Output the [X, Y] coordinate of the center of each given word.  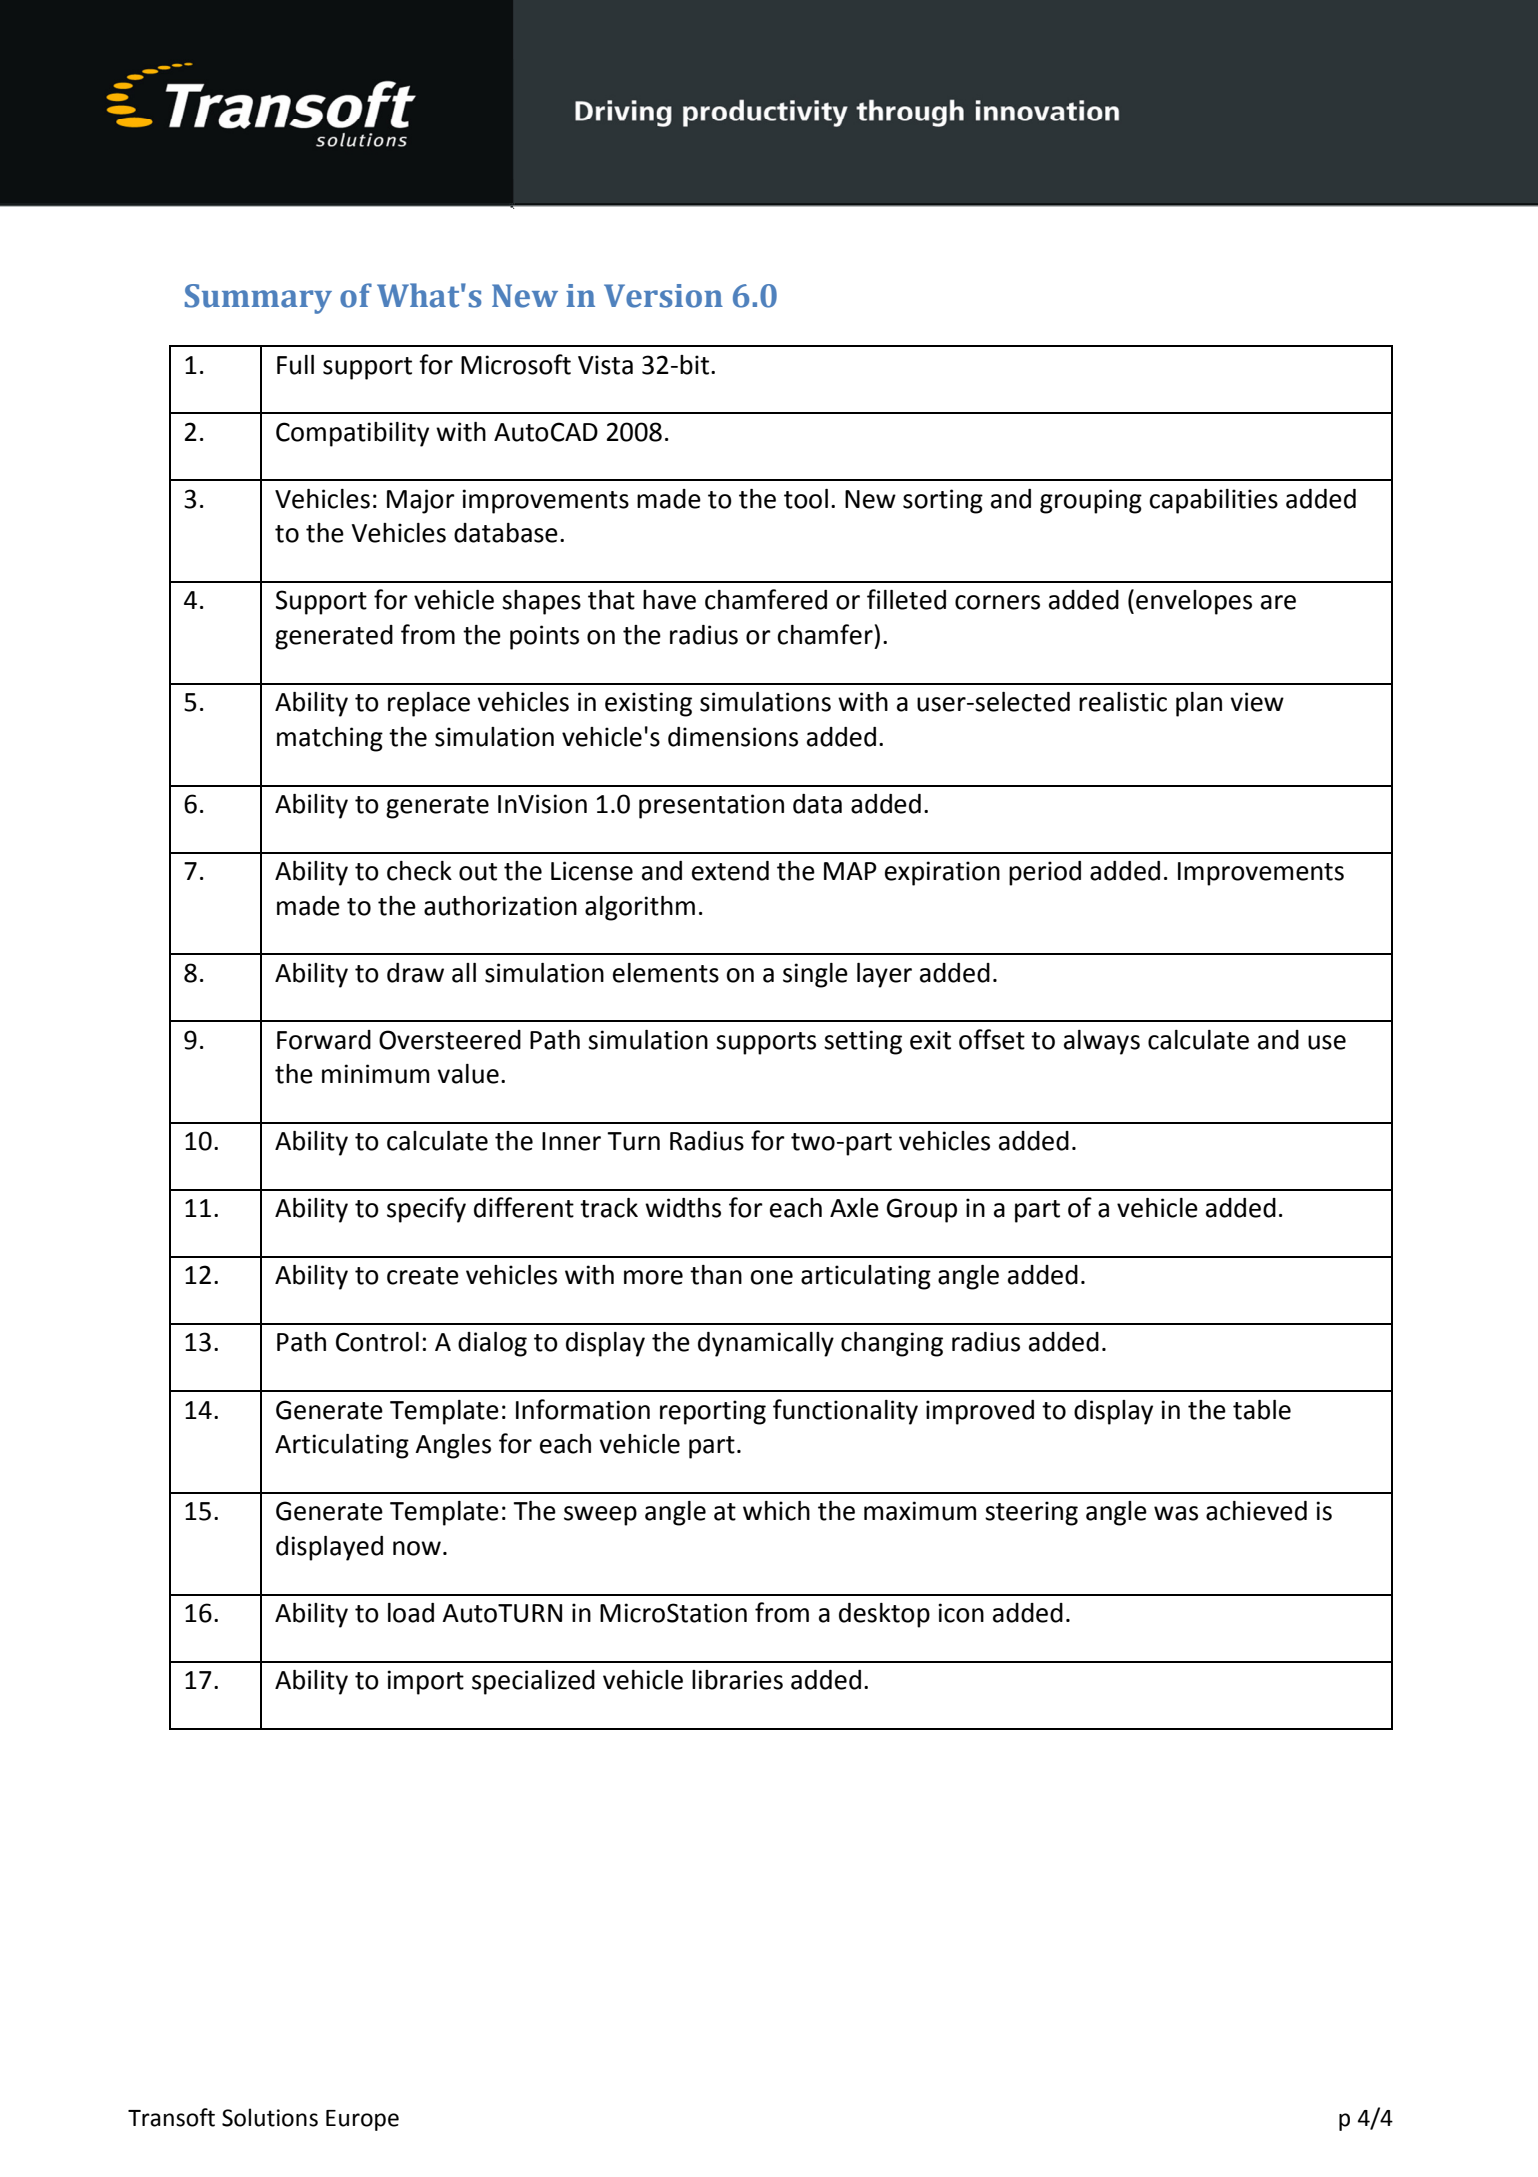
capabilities [1213, 501]
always [1102, 1042]
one [771, 1277]
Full [295, 365]
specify [426, 1210]
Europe [362, 2120]
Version [663, 296]
